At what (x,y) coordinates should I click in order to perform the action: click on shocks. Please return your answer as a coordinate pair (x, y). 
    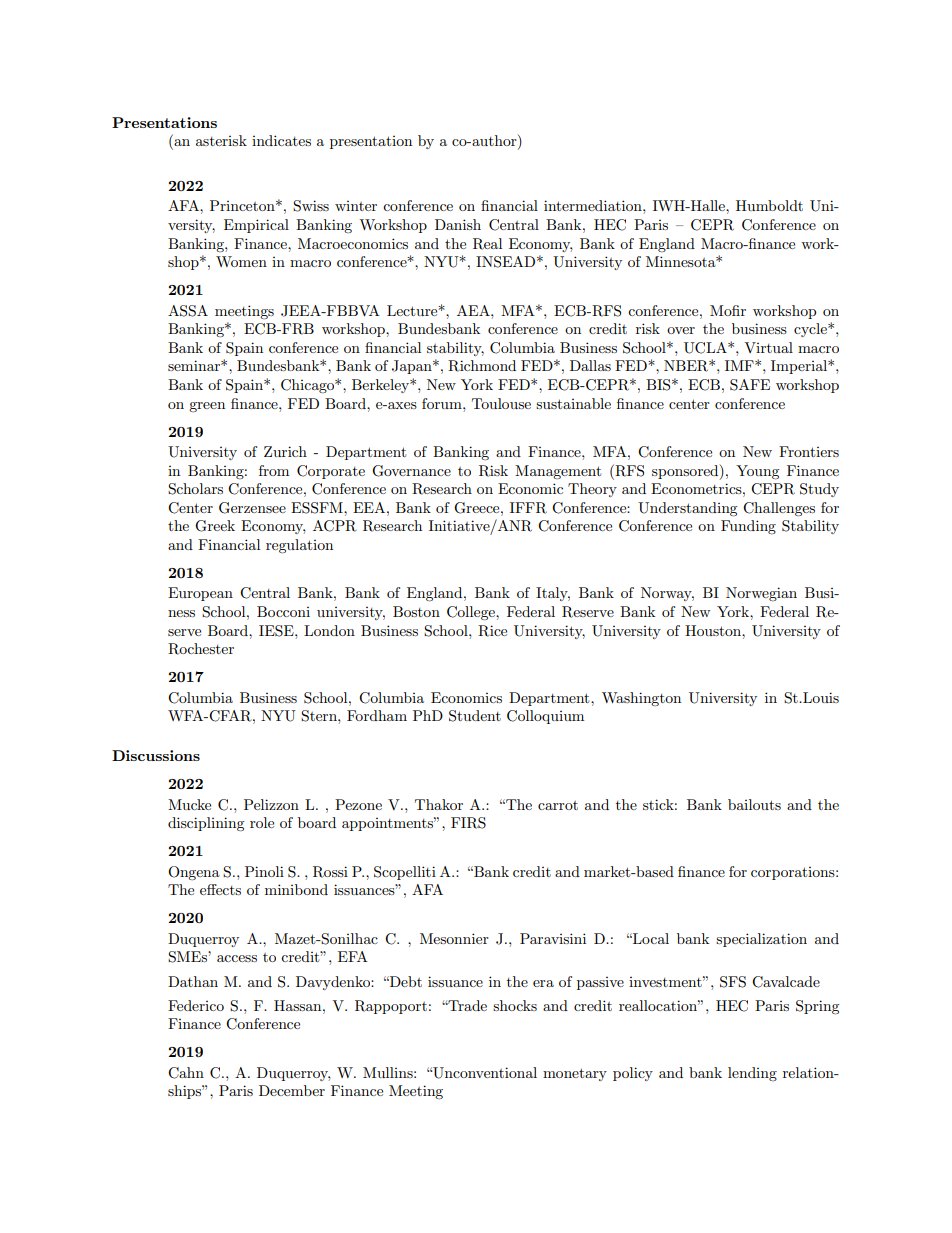
    Looking at the image, I should click on (515, 1005).
